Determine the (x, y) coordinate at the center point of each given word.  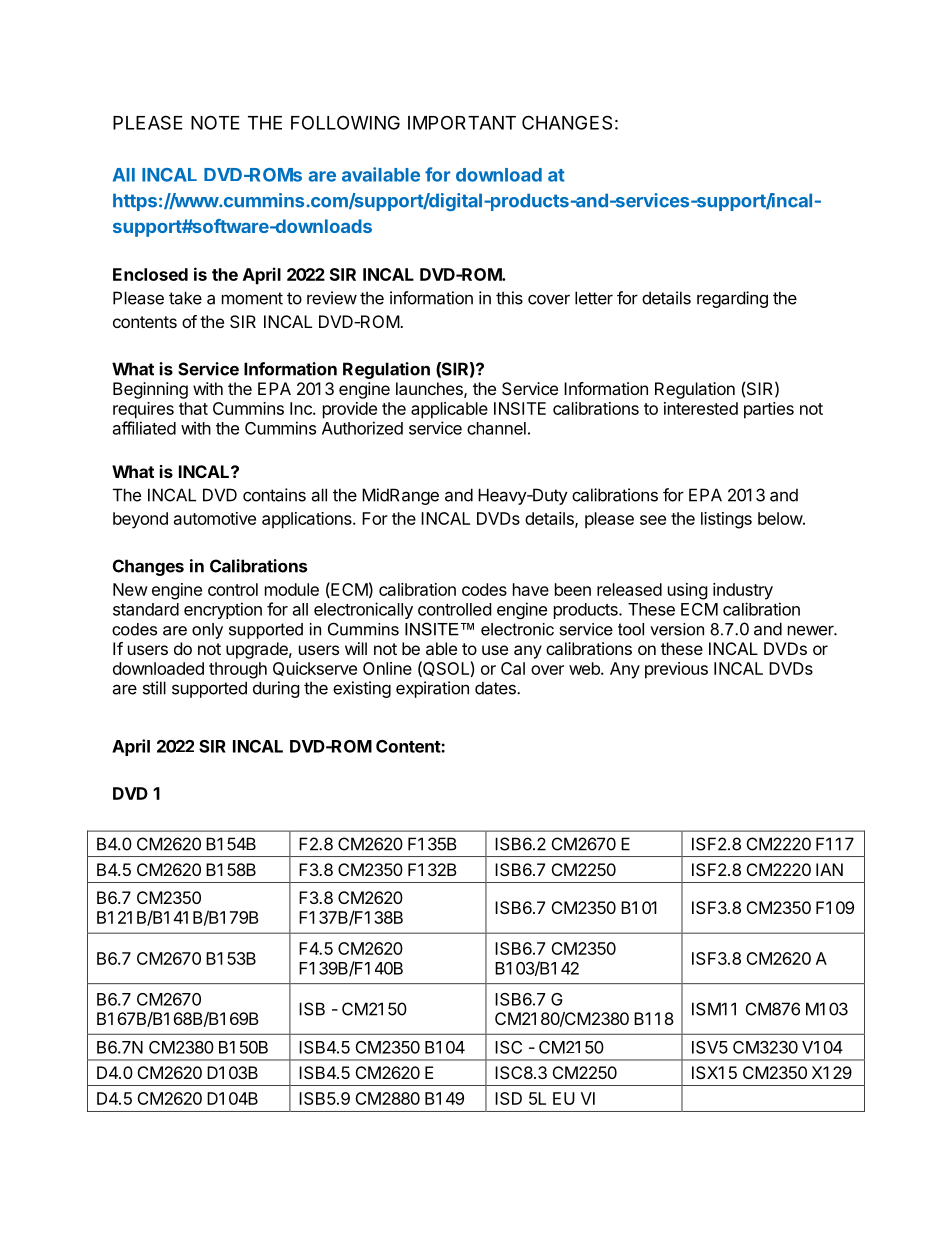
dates (496, 688)
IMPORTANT (462, 122)
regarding (732, 299)
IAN (829, 869)
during (276, 689)
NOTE (215, 122)
